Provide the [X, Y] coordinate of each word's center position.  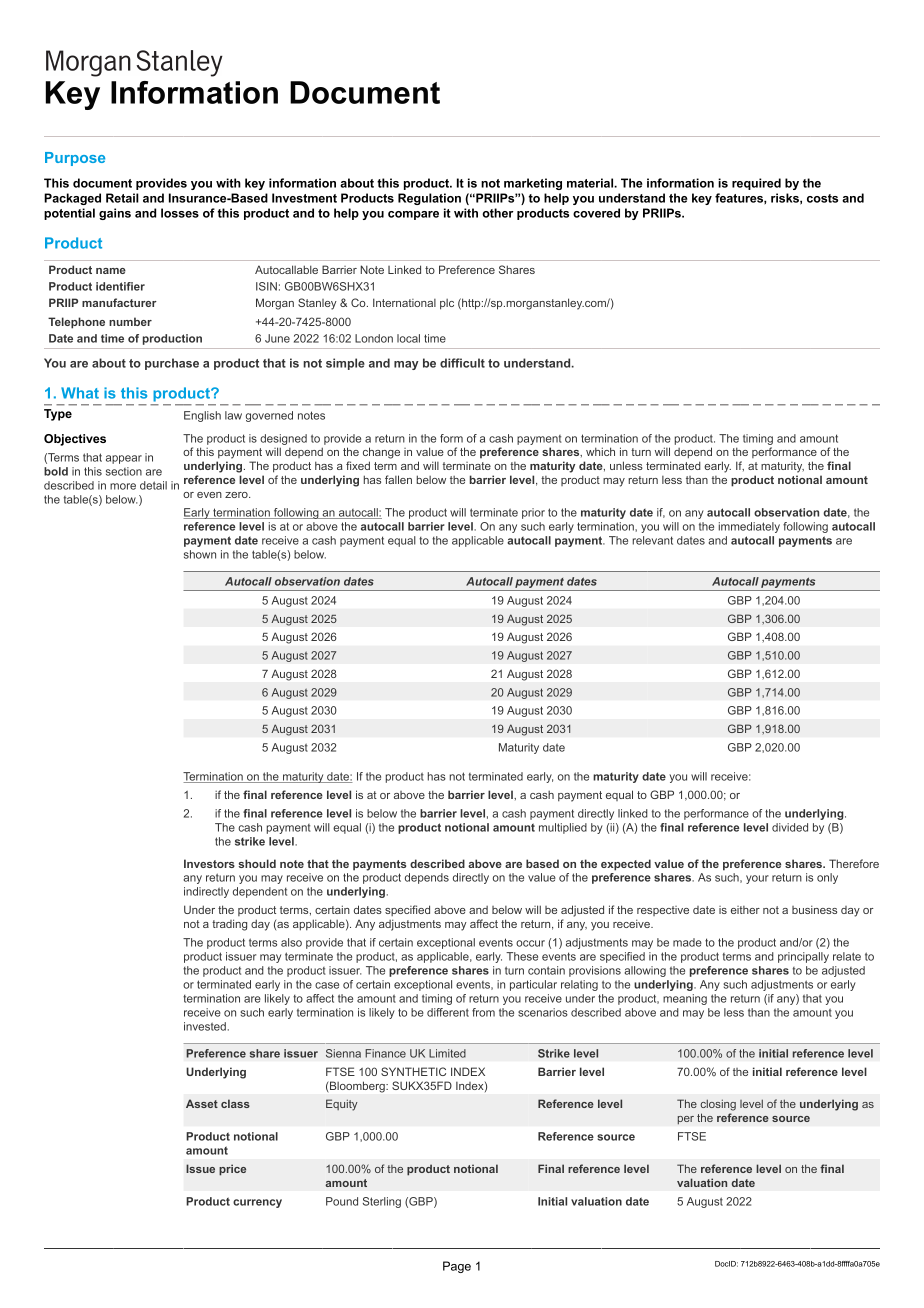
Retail [122, 198]
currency [257, 1203]
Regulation [429, 199]
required [756, 184]
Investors [209, 863]
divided [790, 827]
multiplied [563, 828]
